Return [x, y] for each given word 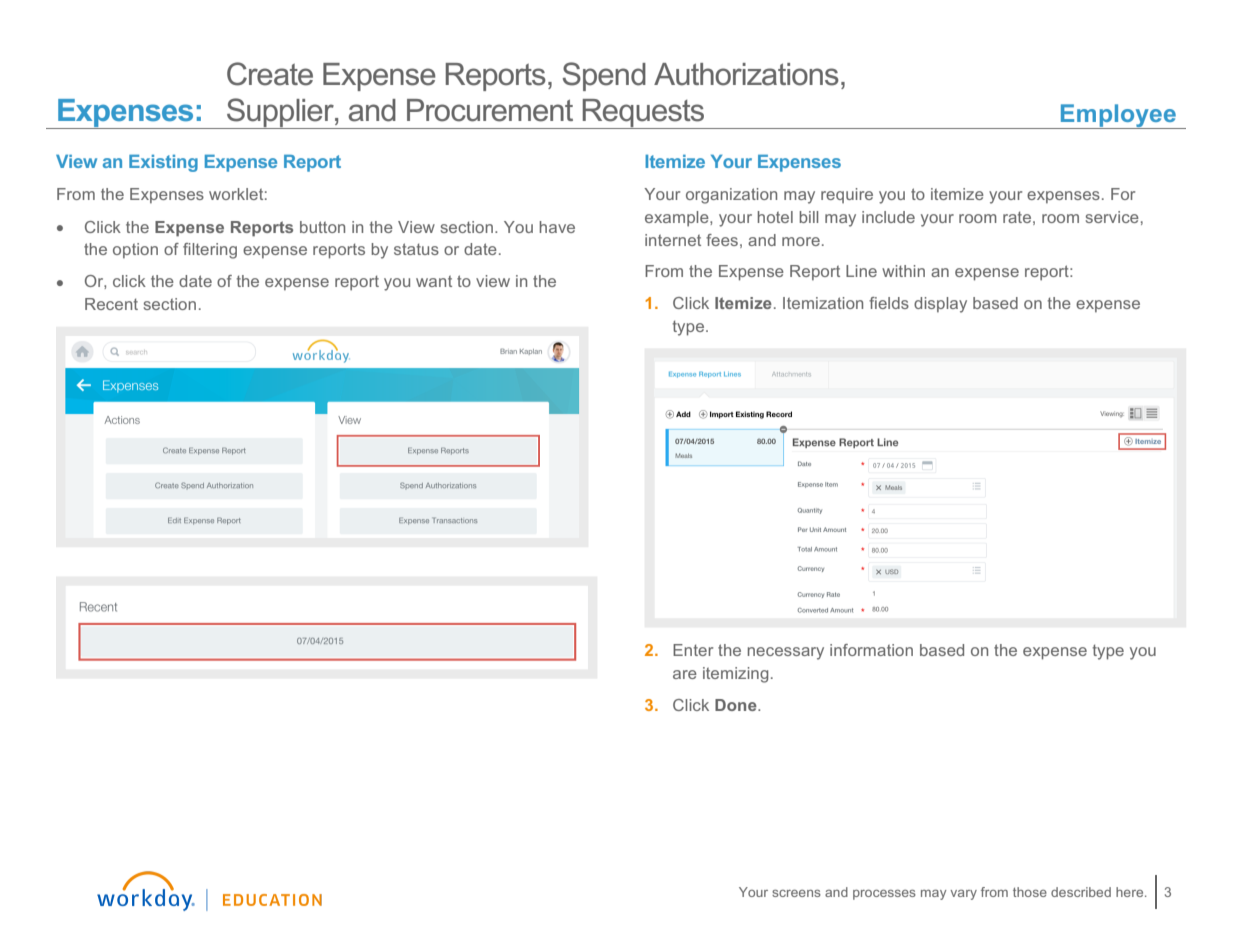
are [685, 674]
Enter [693, 650]
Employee [1118, 116]
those [1030, 892]
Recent [111, 304]
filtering [210, 251]
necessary [786, 653]
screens [796, 893]
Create [270, 74]
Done [737, 705]
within [903, 271]
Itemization [823, 303]
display [940, 305]
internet [673, 240]
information [871, 650]
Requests [643, 114]
